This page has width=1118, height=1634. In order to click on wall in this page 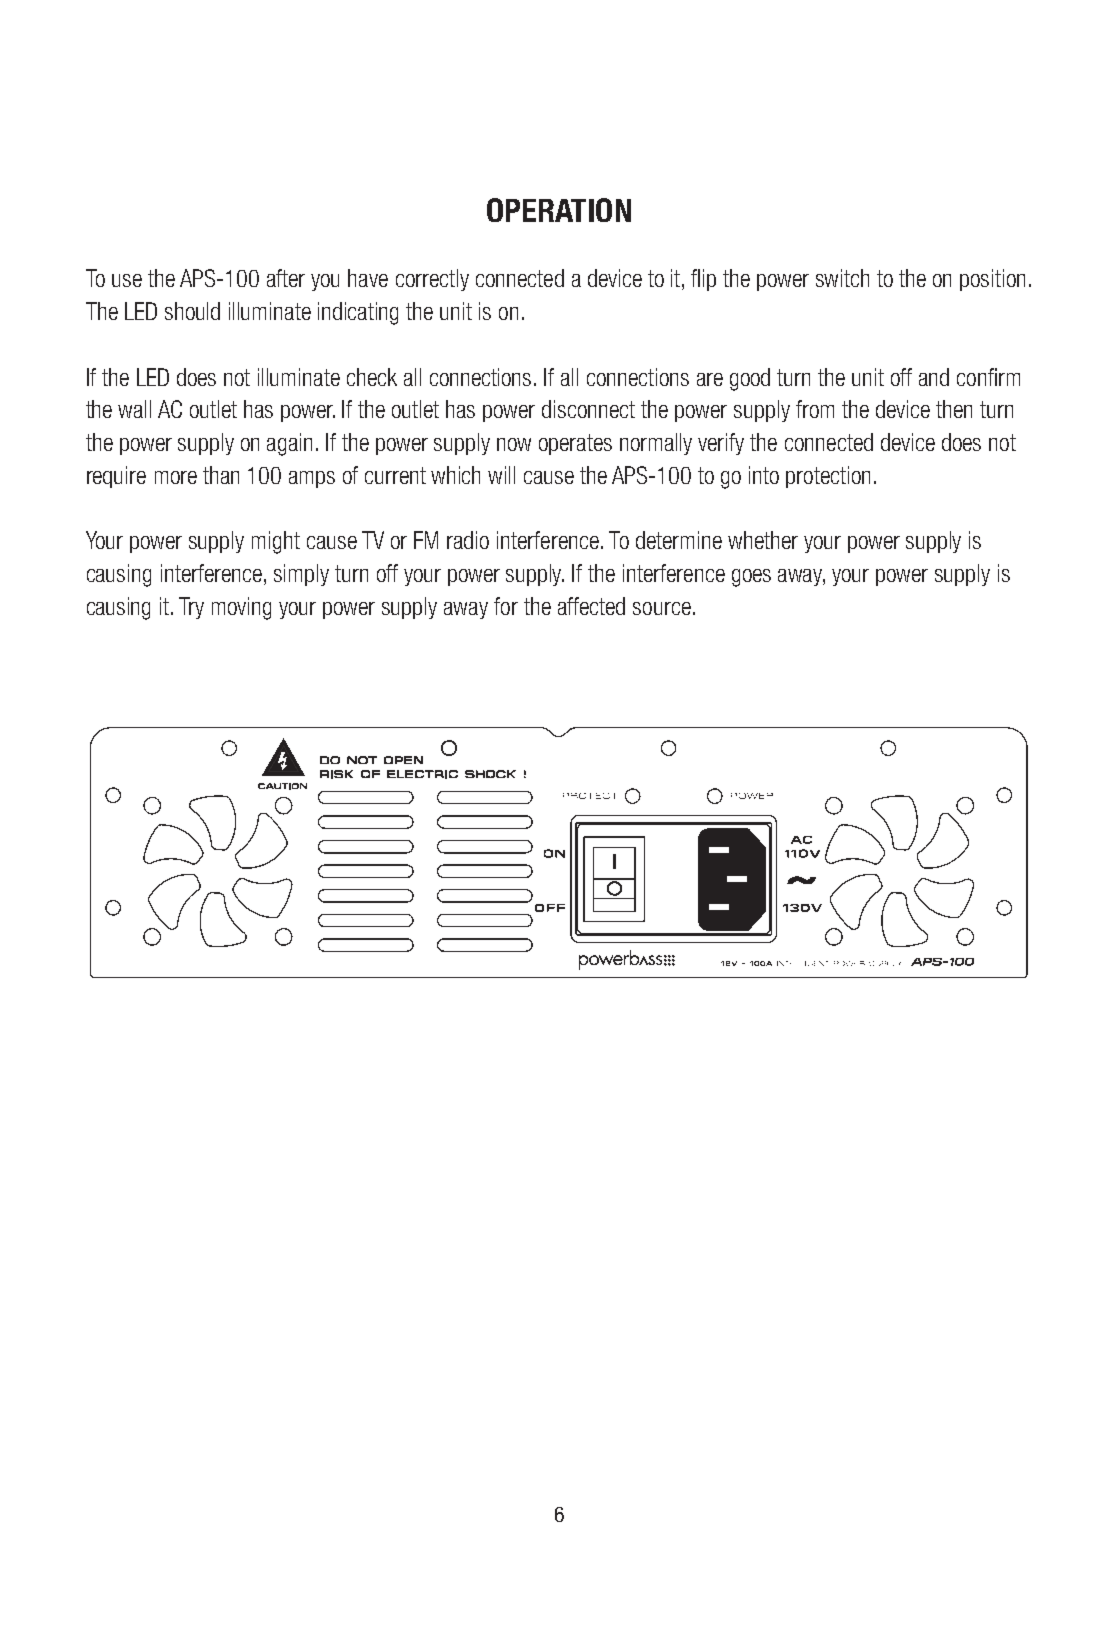, I will do `click(134, 409)`.
